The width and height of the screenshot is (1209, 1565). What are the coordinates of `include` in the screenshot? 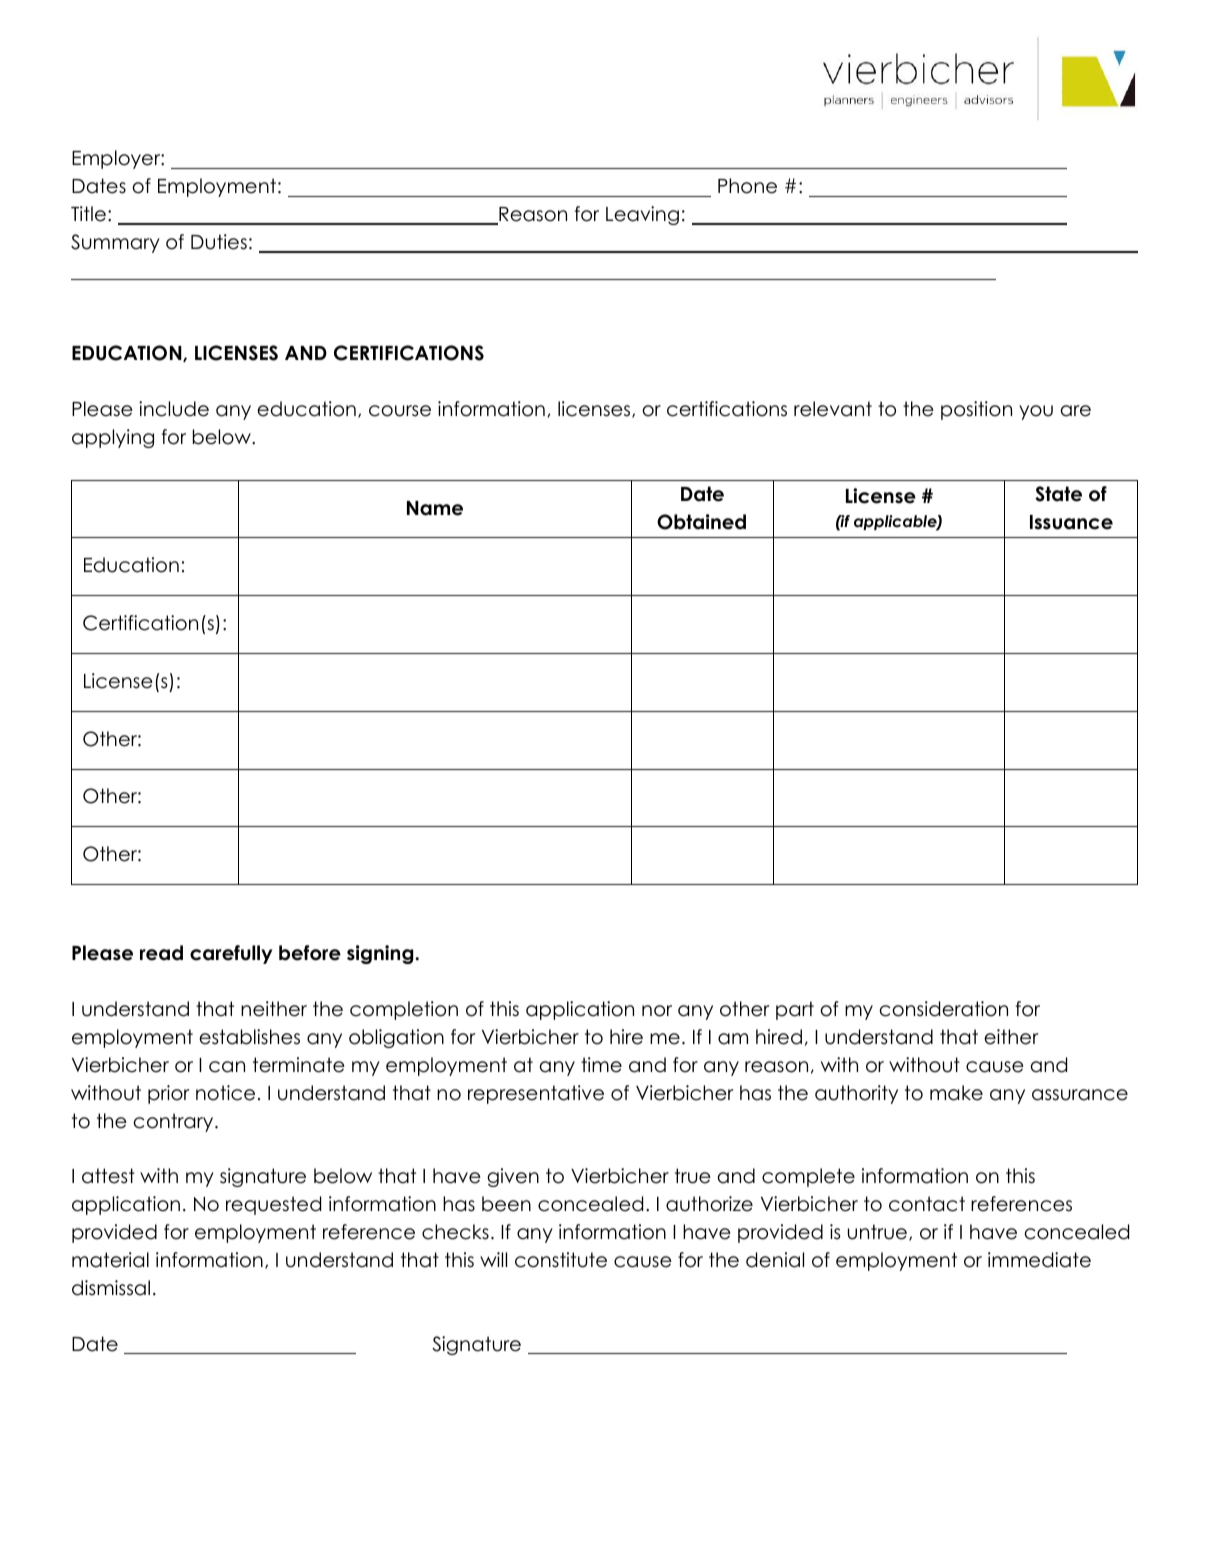 It's located at (174, 409).
